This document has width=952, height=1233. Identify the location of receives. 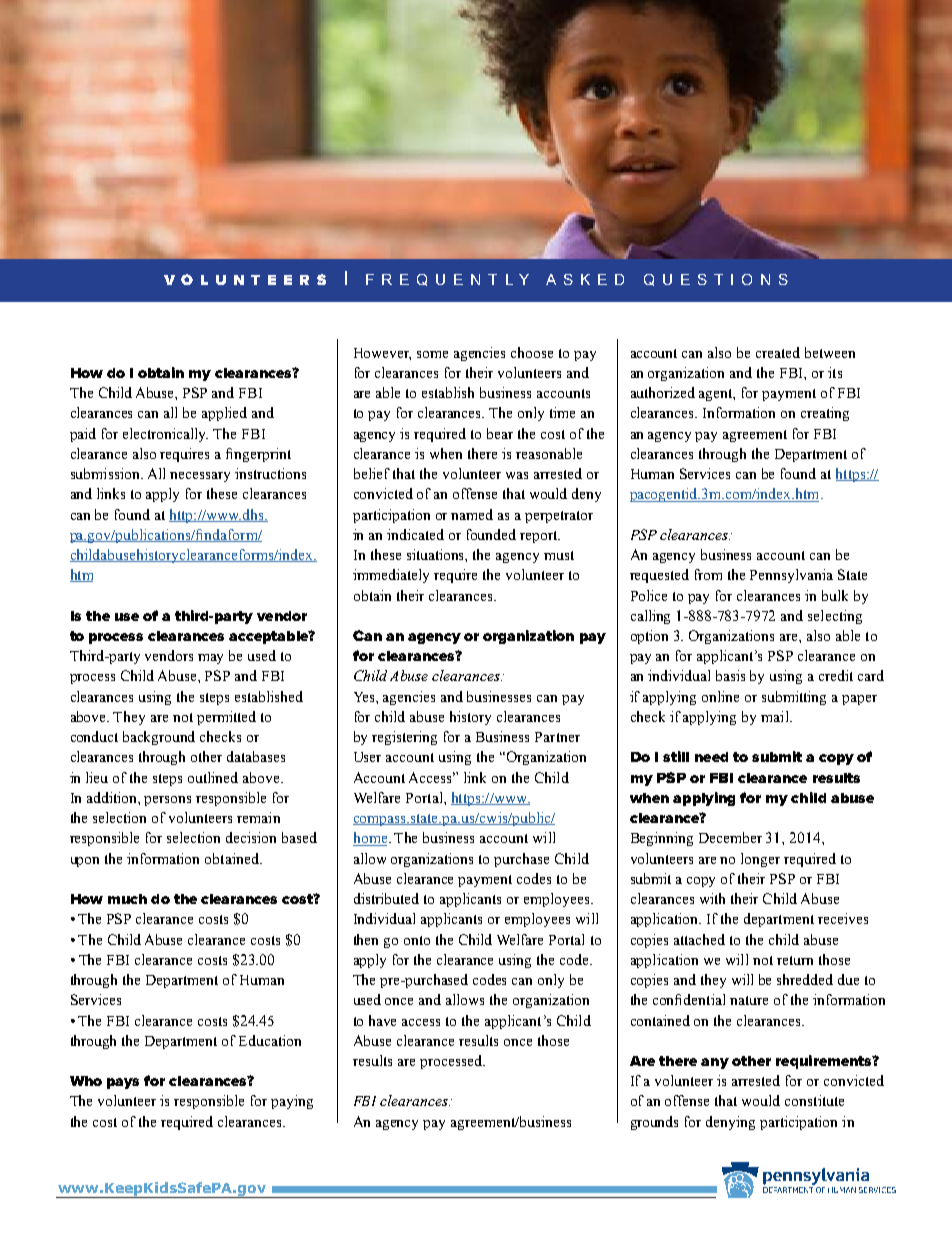
(843, 918).
